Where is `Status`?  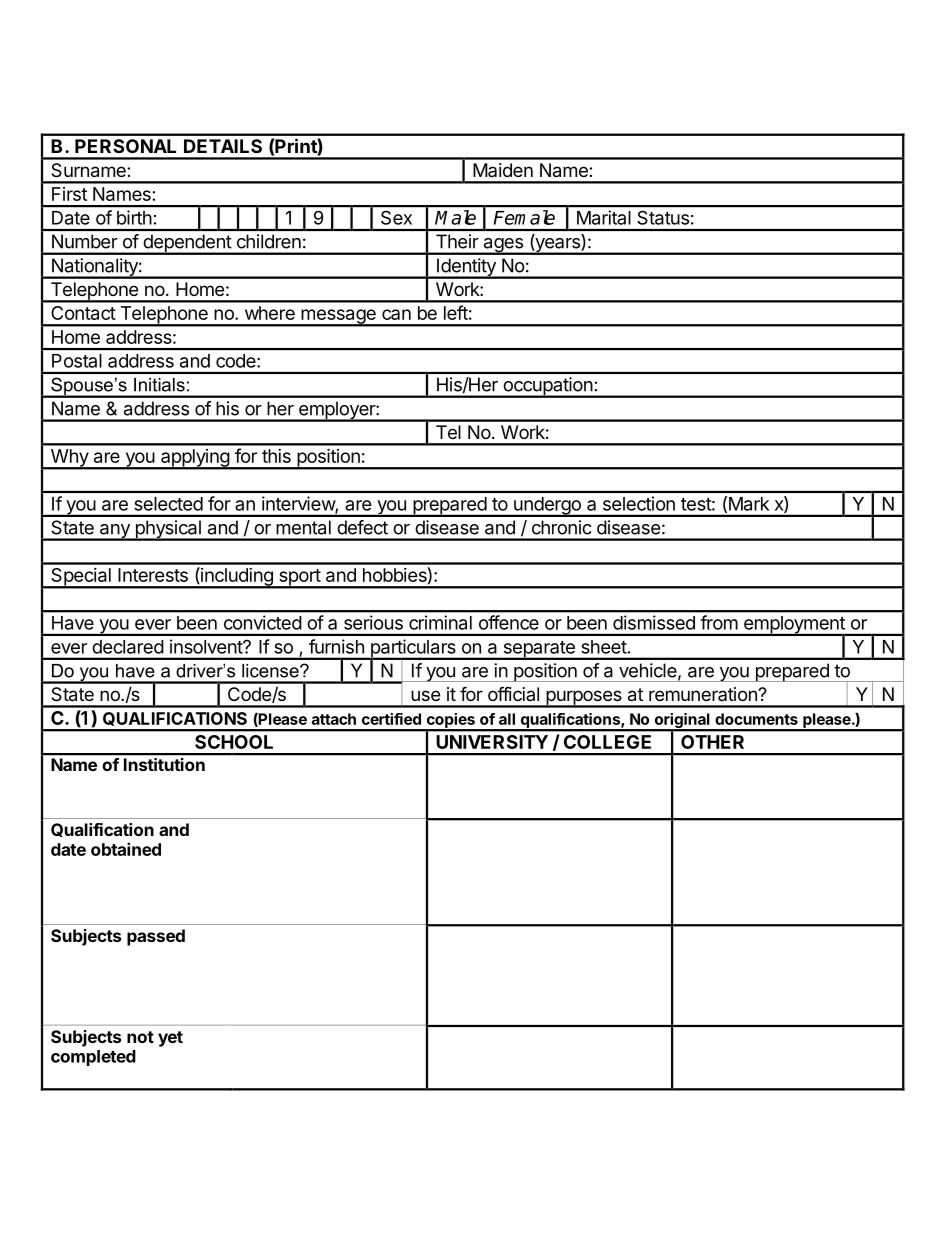 Status is located at coordinates (663, 218).
